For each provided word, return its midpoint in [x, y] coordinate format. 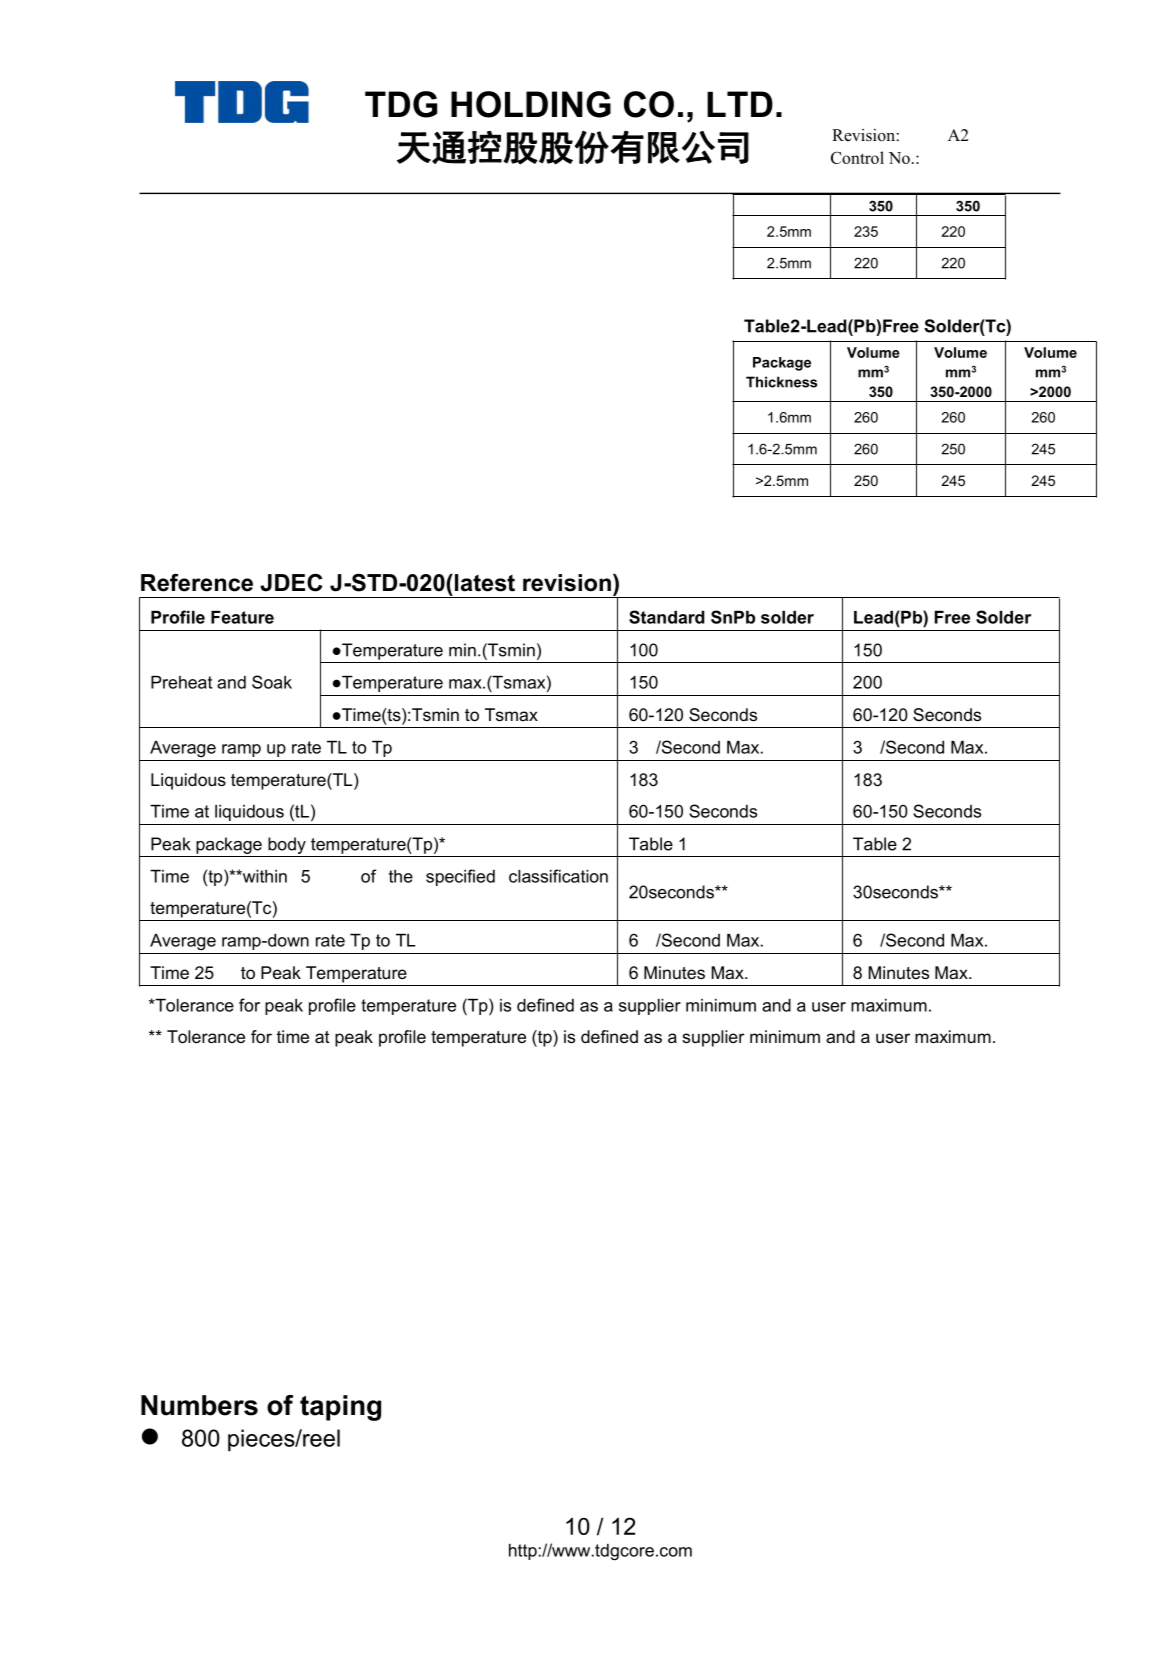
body [287, 845]
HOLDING [531, 104]
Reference [197, 583]
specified [460, 877]
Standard [667, 617]
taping [340, 1408]
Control [857, 157]
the [401, 876]
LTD [740, 104]
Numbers [199, 1405]
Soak [272, 682]
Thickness [781, 382]
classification [558, 876]
